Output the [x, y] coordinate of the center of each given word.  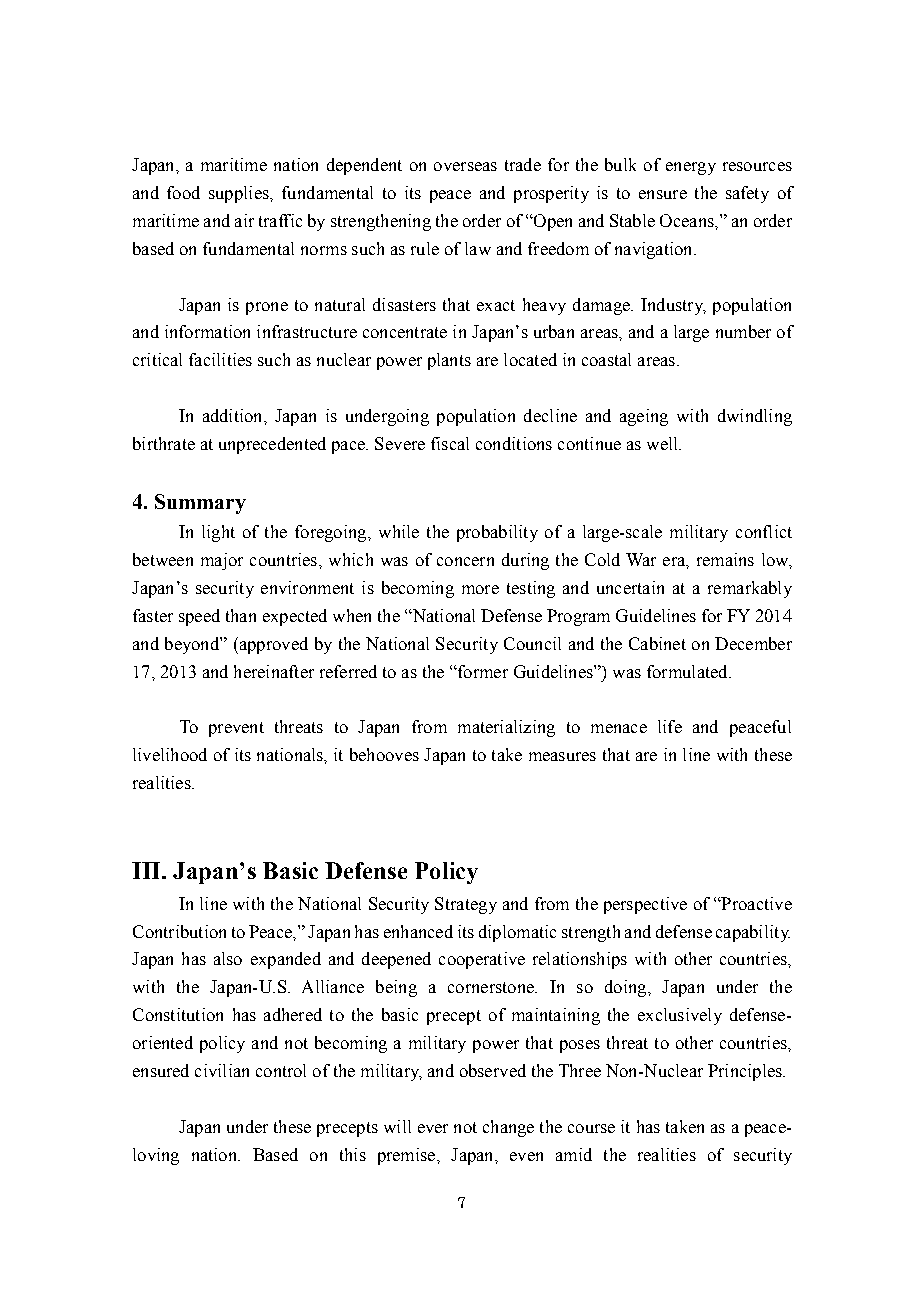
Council [532, 643]
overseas [465, 166]
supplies [240, 194]
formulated [688, 671]
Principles [746, 1072]
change [508, 1128]
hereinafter [274, 671]
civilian [222, 1070]
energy [691, 168]
